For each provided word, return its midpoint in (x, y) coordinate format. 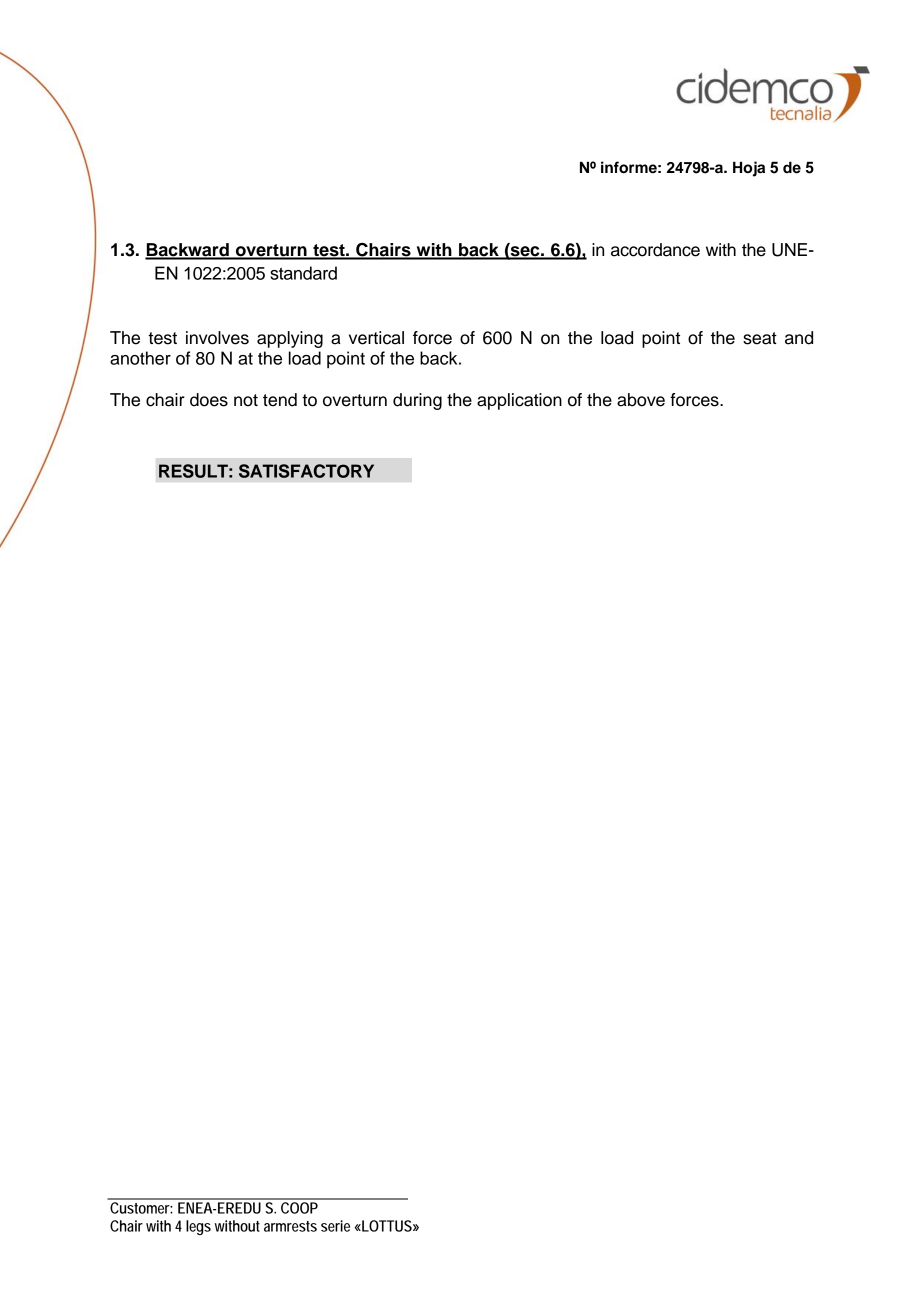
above (641, 400)
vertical (376, 338)
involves (217, 338)
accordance (655, 250)
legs (198, 1227)
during (417, 401)
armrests (290, 1226)
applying (290, 339)
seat (760, 338)
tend (280, 400)
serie (335, 1226)
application (519, 401)
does (209, 400)
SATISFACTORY (306, 471)
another (140, 358)
